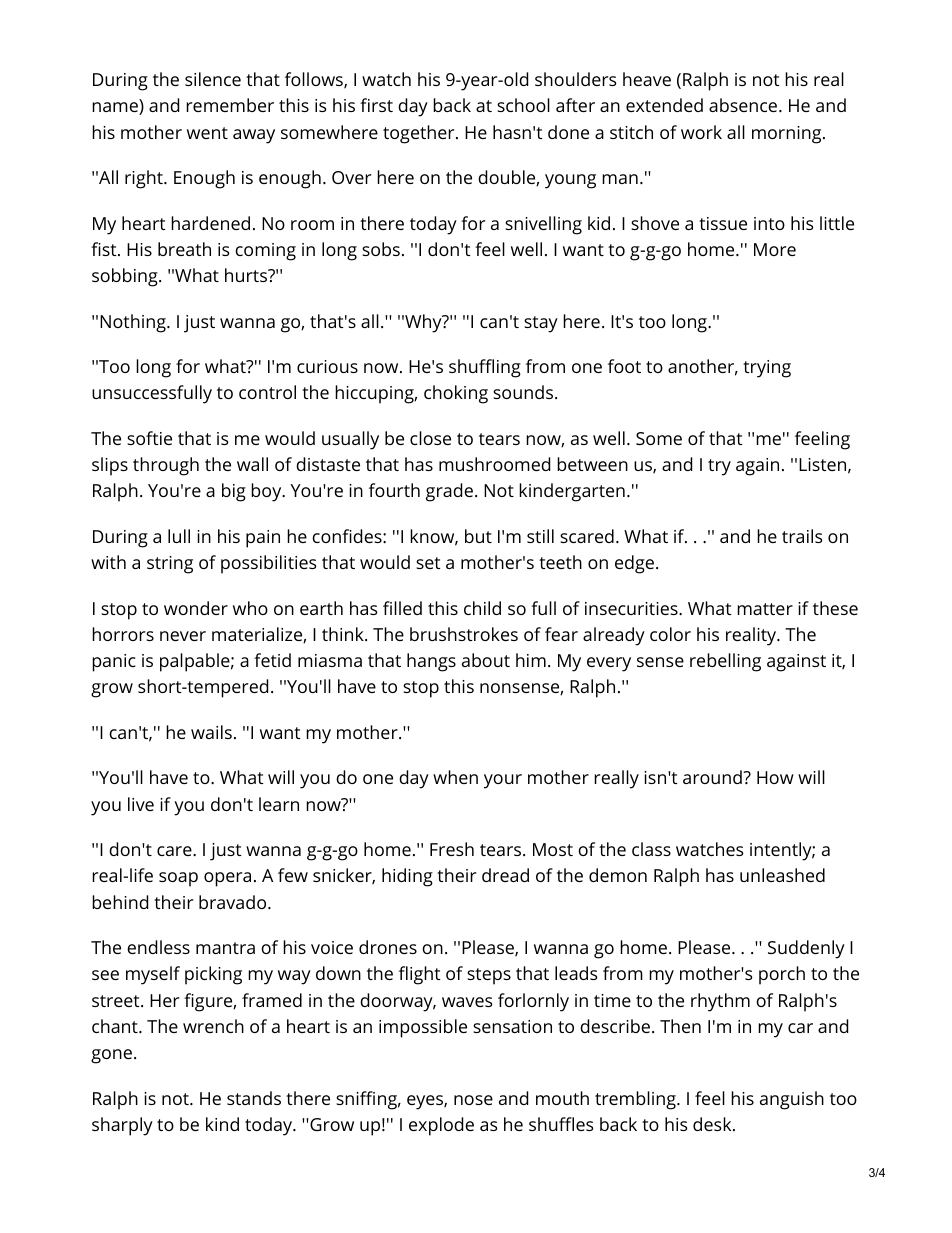 The image size is (952, 1233). Describe the element at coordinates (523, 105) in the screenshot. I see `school` at that location.
